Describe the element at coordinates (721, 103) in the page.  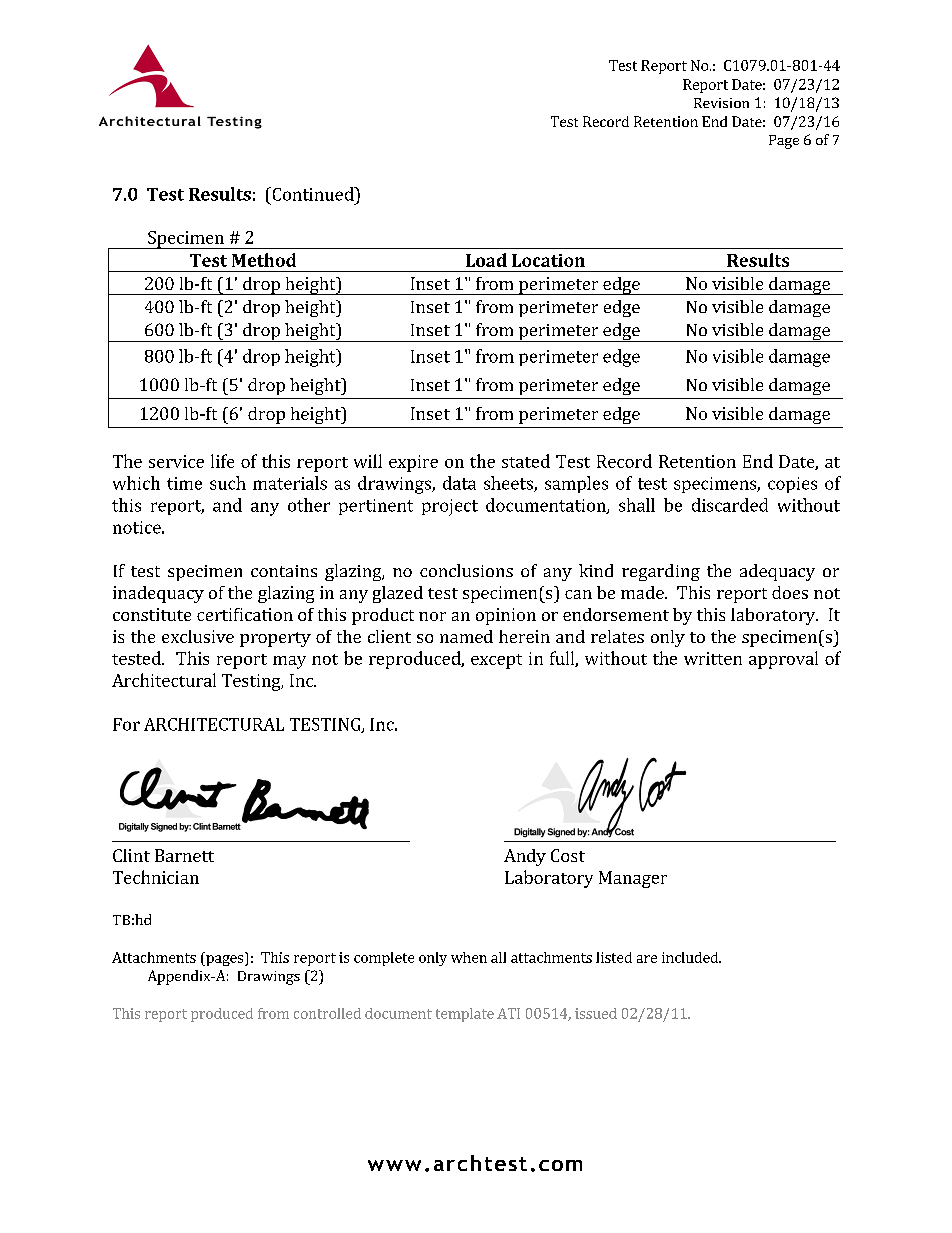
I see `Revision` at that location.
